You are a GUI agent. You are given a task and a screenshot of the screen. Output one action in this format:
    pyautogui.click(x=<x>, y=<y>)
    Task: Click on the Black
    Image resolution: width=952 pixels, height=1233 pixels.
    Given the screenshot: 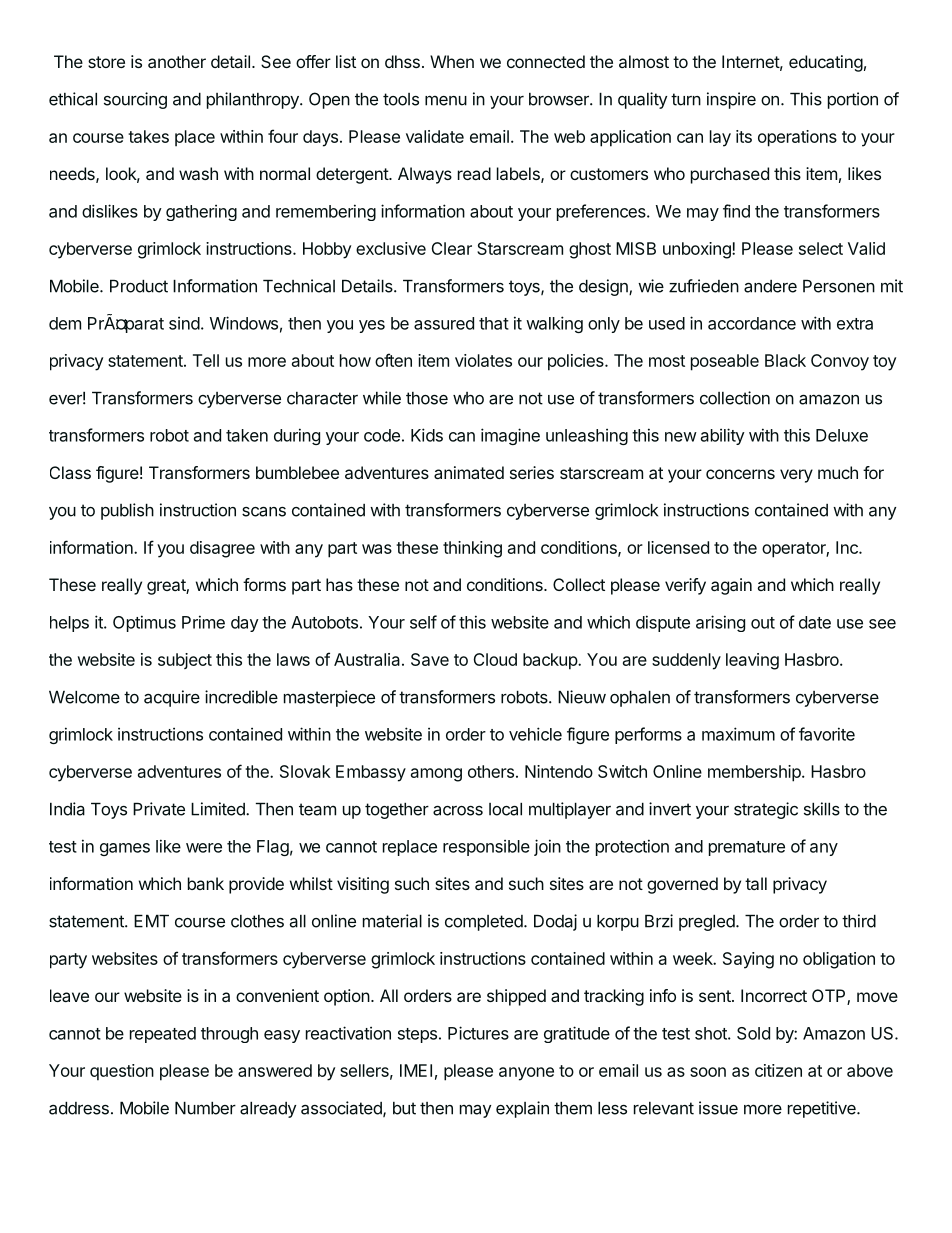 What is the action you would take?
    pyautogui.click(x=785, y=360)
